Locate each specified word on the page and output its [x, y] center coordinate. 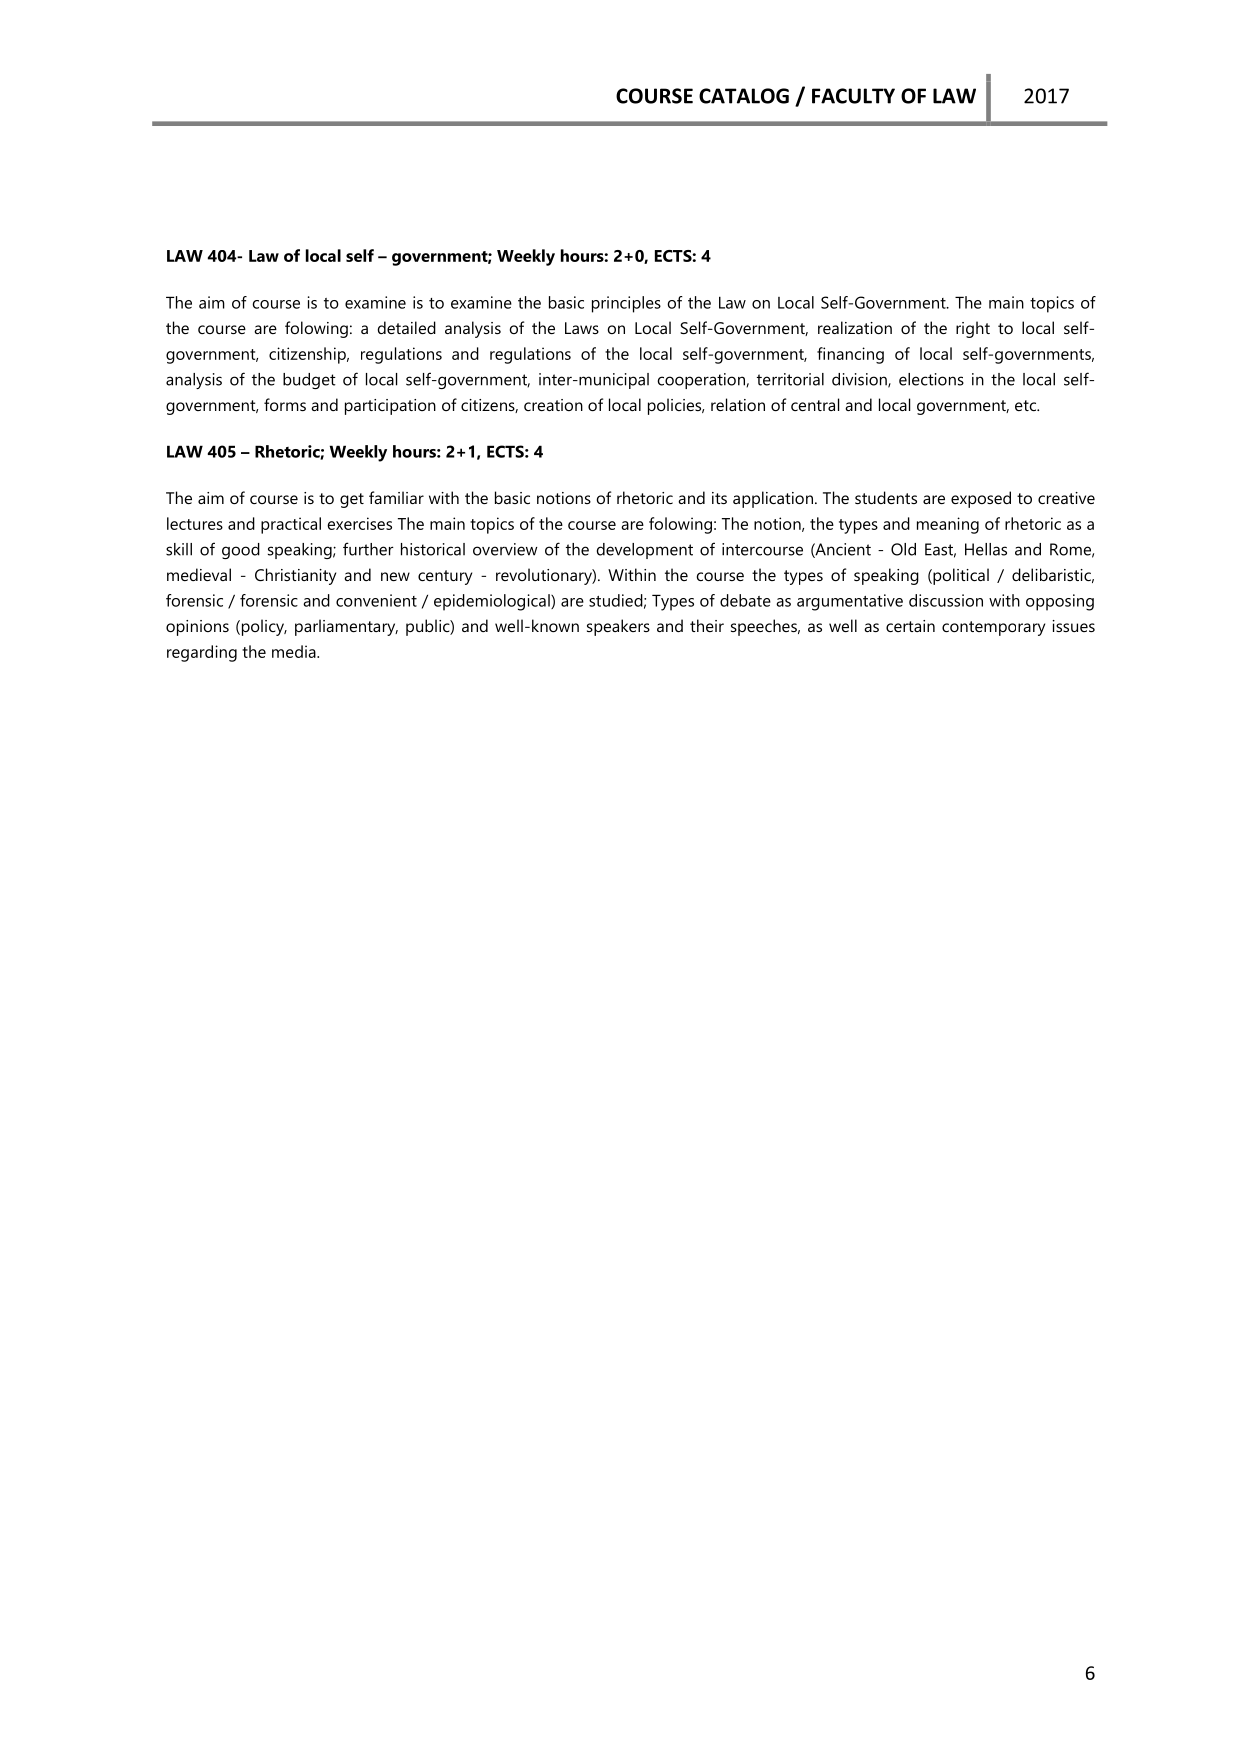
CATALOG [744, 96]
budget [309, 381]
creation [553, 405]
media [295, 651]
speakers [618, 627]
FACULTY [853, 96]
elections [931, 379]
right [973, 329]
